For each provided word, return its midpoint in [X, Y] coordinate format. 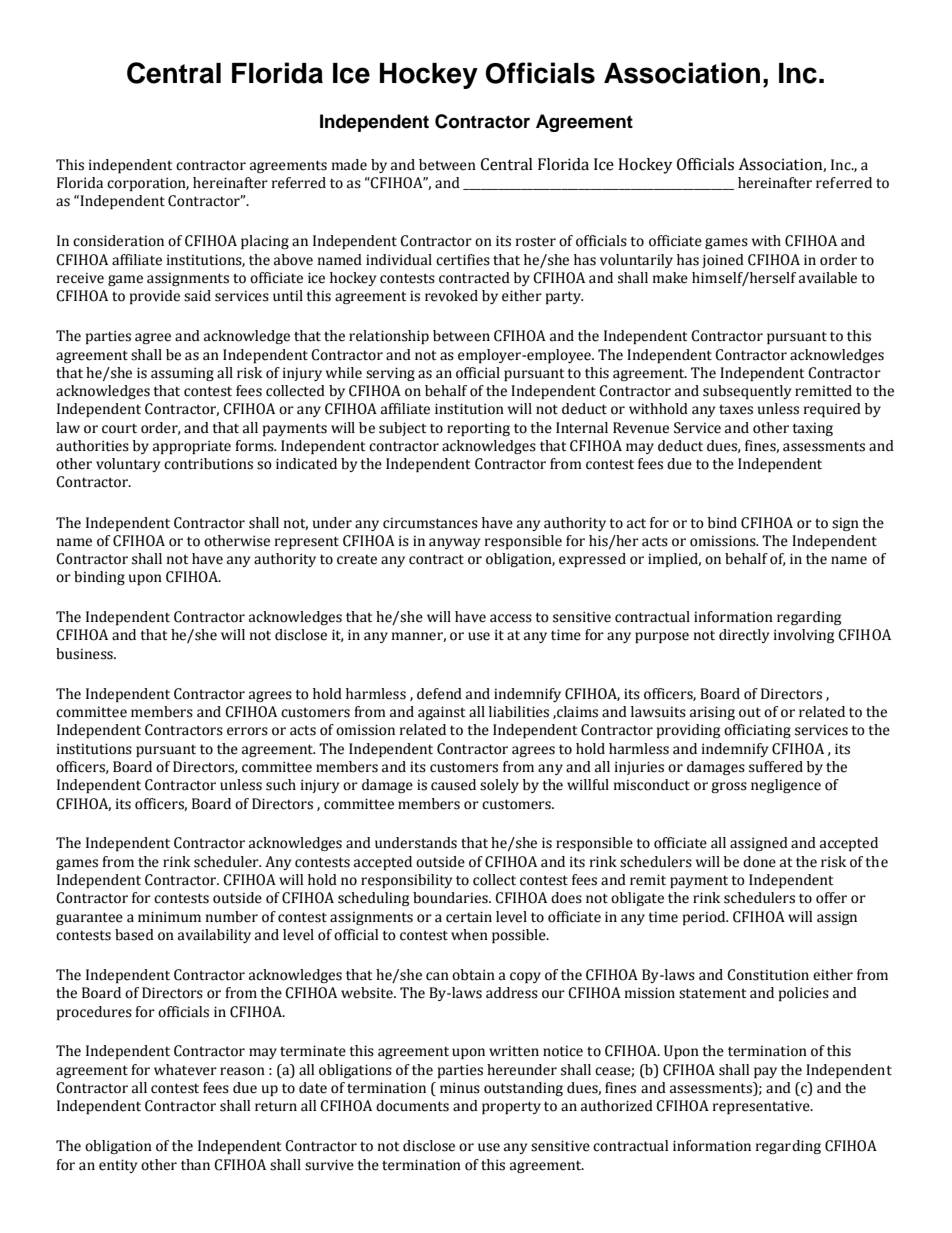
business [85, 654]
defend [439, 694]
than [195, 1165]
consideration [118, 241]
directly [744, 636]
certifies [463, 260]
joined [723, 261]
